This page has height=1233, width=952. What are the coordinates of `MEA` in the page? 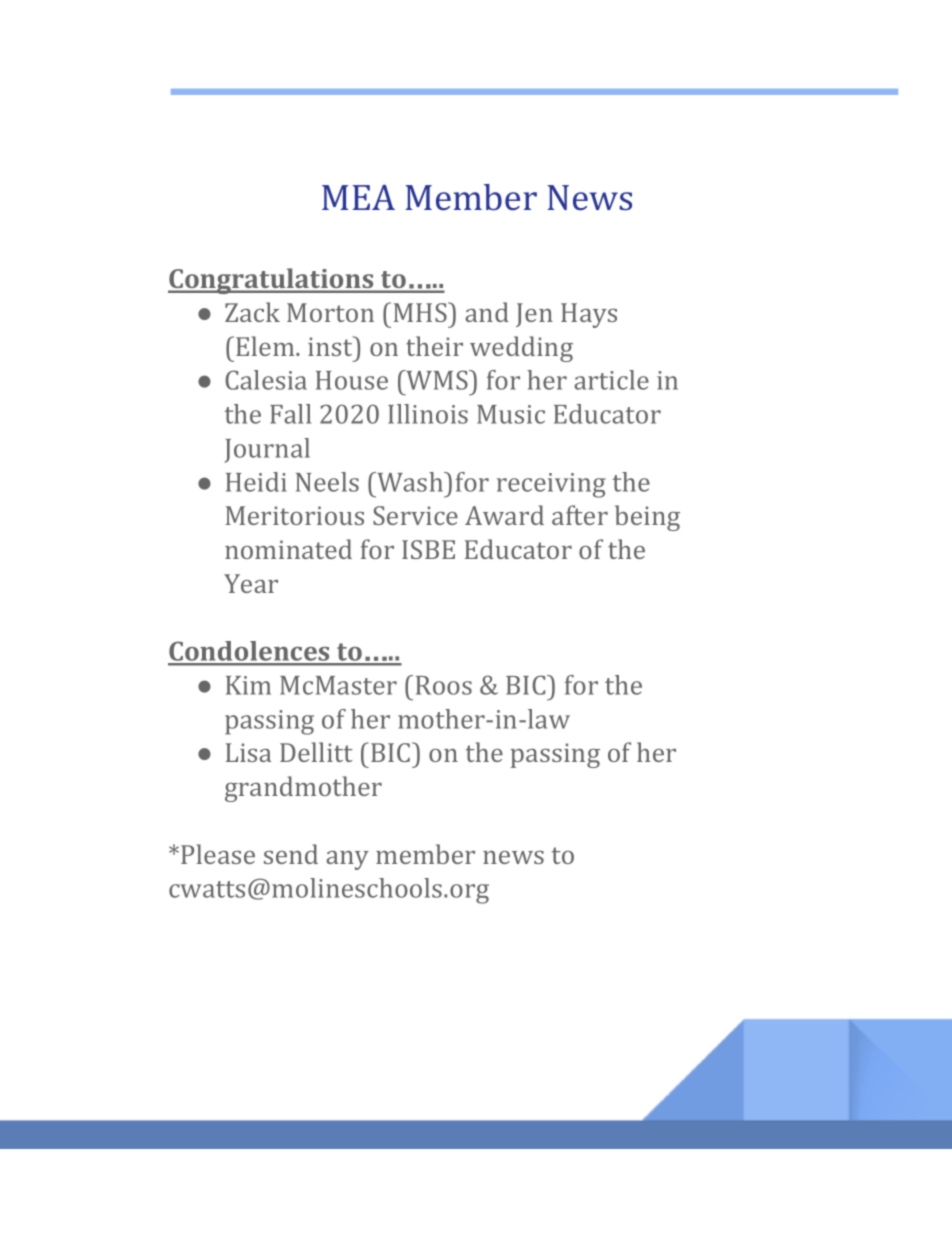 It's located at (358, 197).
